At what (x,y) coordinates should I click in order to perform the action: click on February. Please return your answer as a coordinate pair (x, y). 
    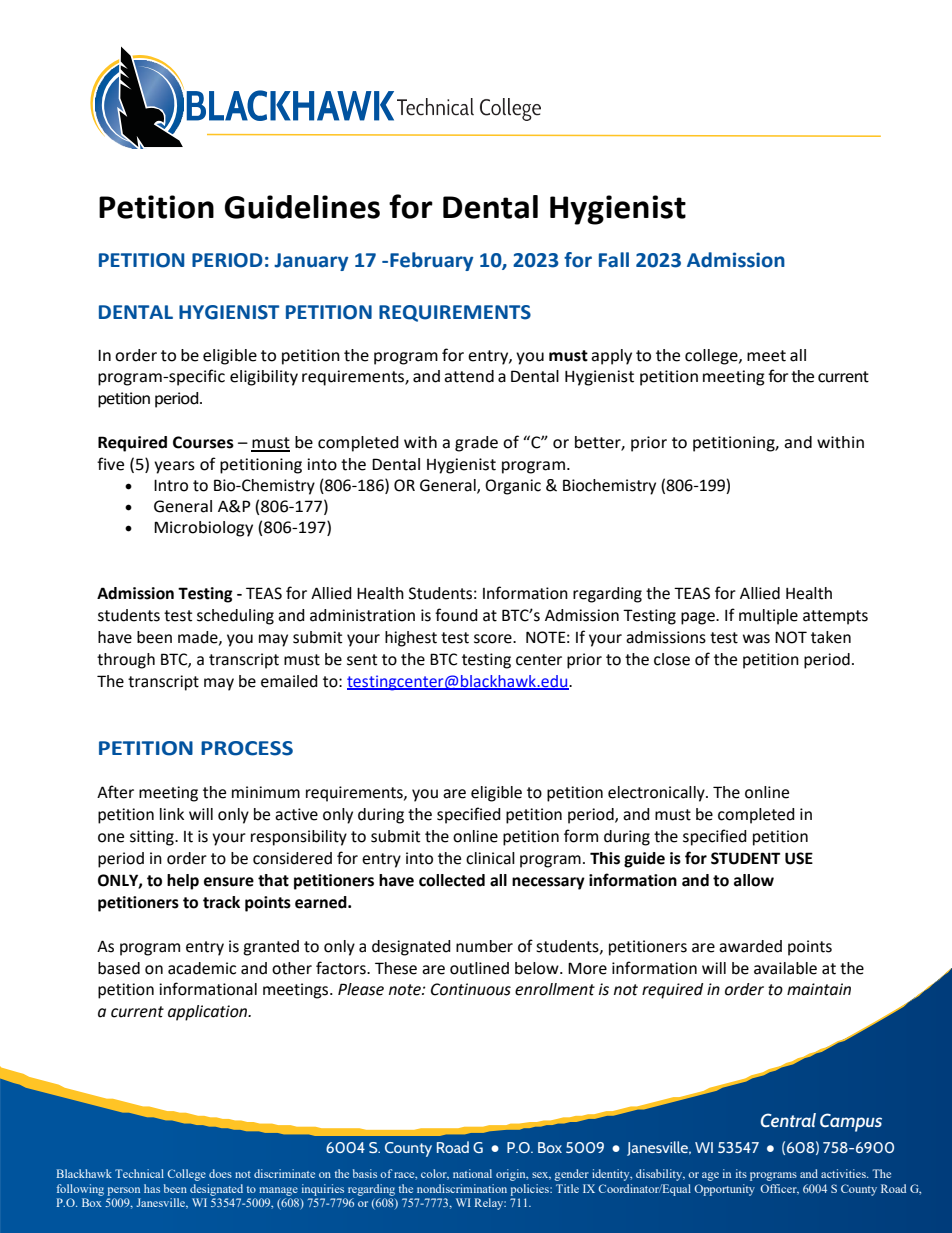
    Looking at the image, I should click on (432, 261).
